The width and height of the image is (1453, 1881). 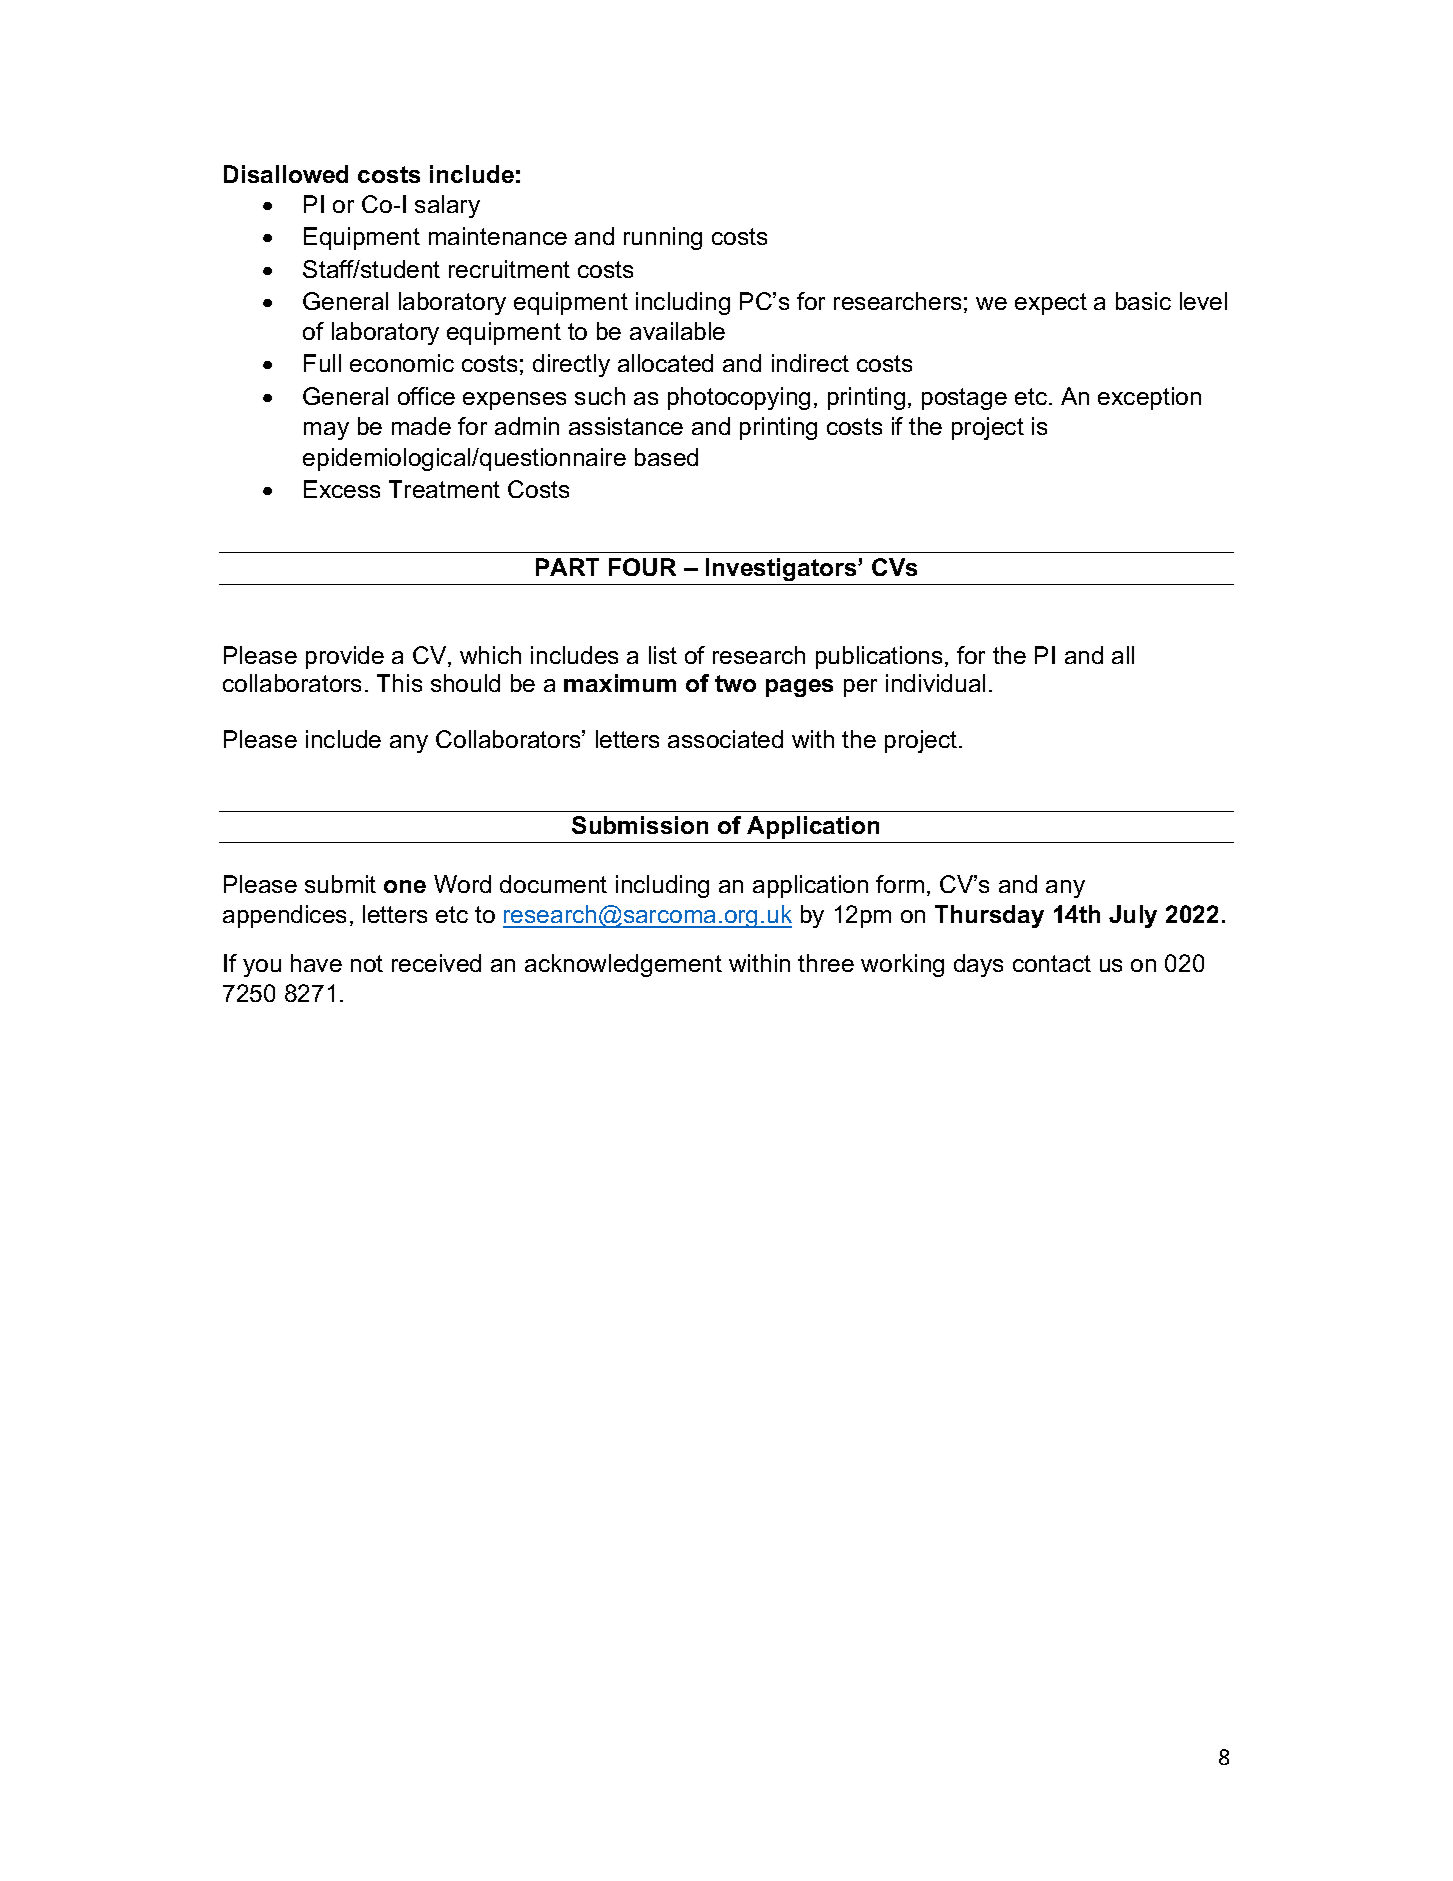 I want to click on basic, so click(x=1143, y=301).
